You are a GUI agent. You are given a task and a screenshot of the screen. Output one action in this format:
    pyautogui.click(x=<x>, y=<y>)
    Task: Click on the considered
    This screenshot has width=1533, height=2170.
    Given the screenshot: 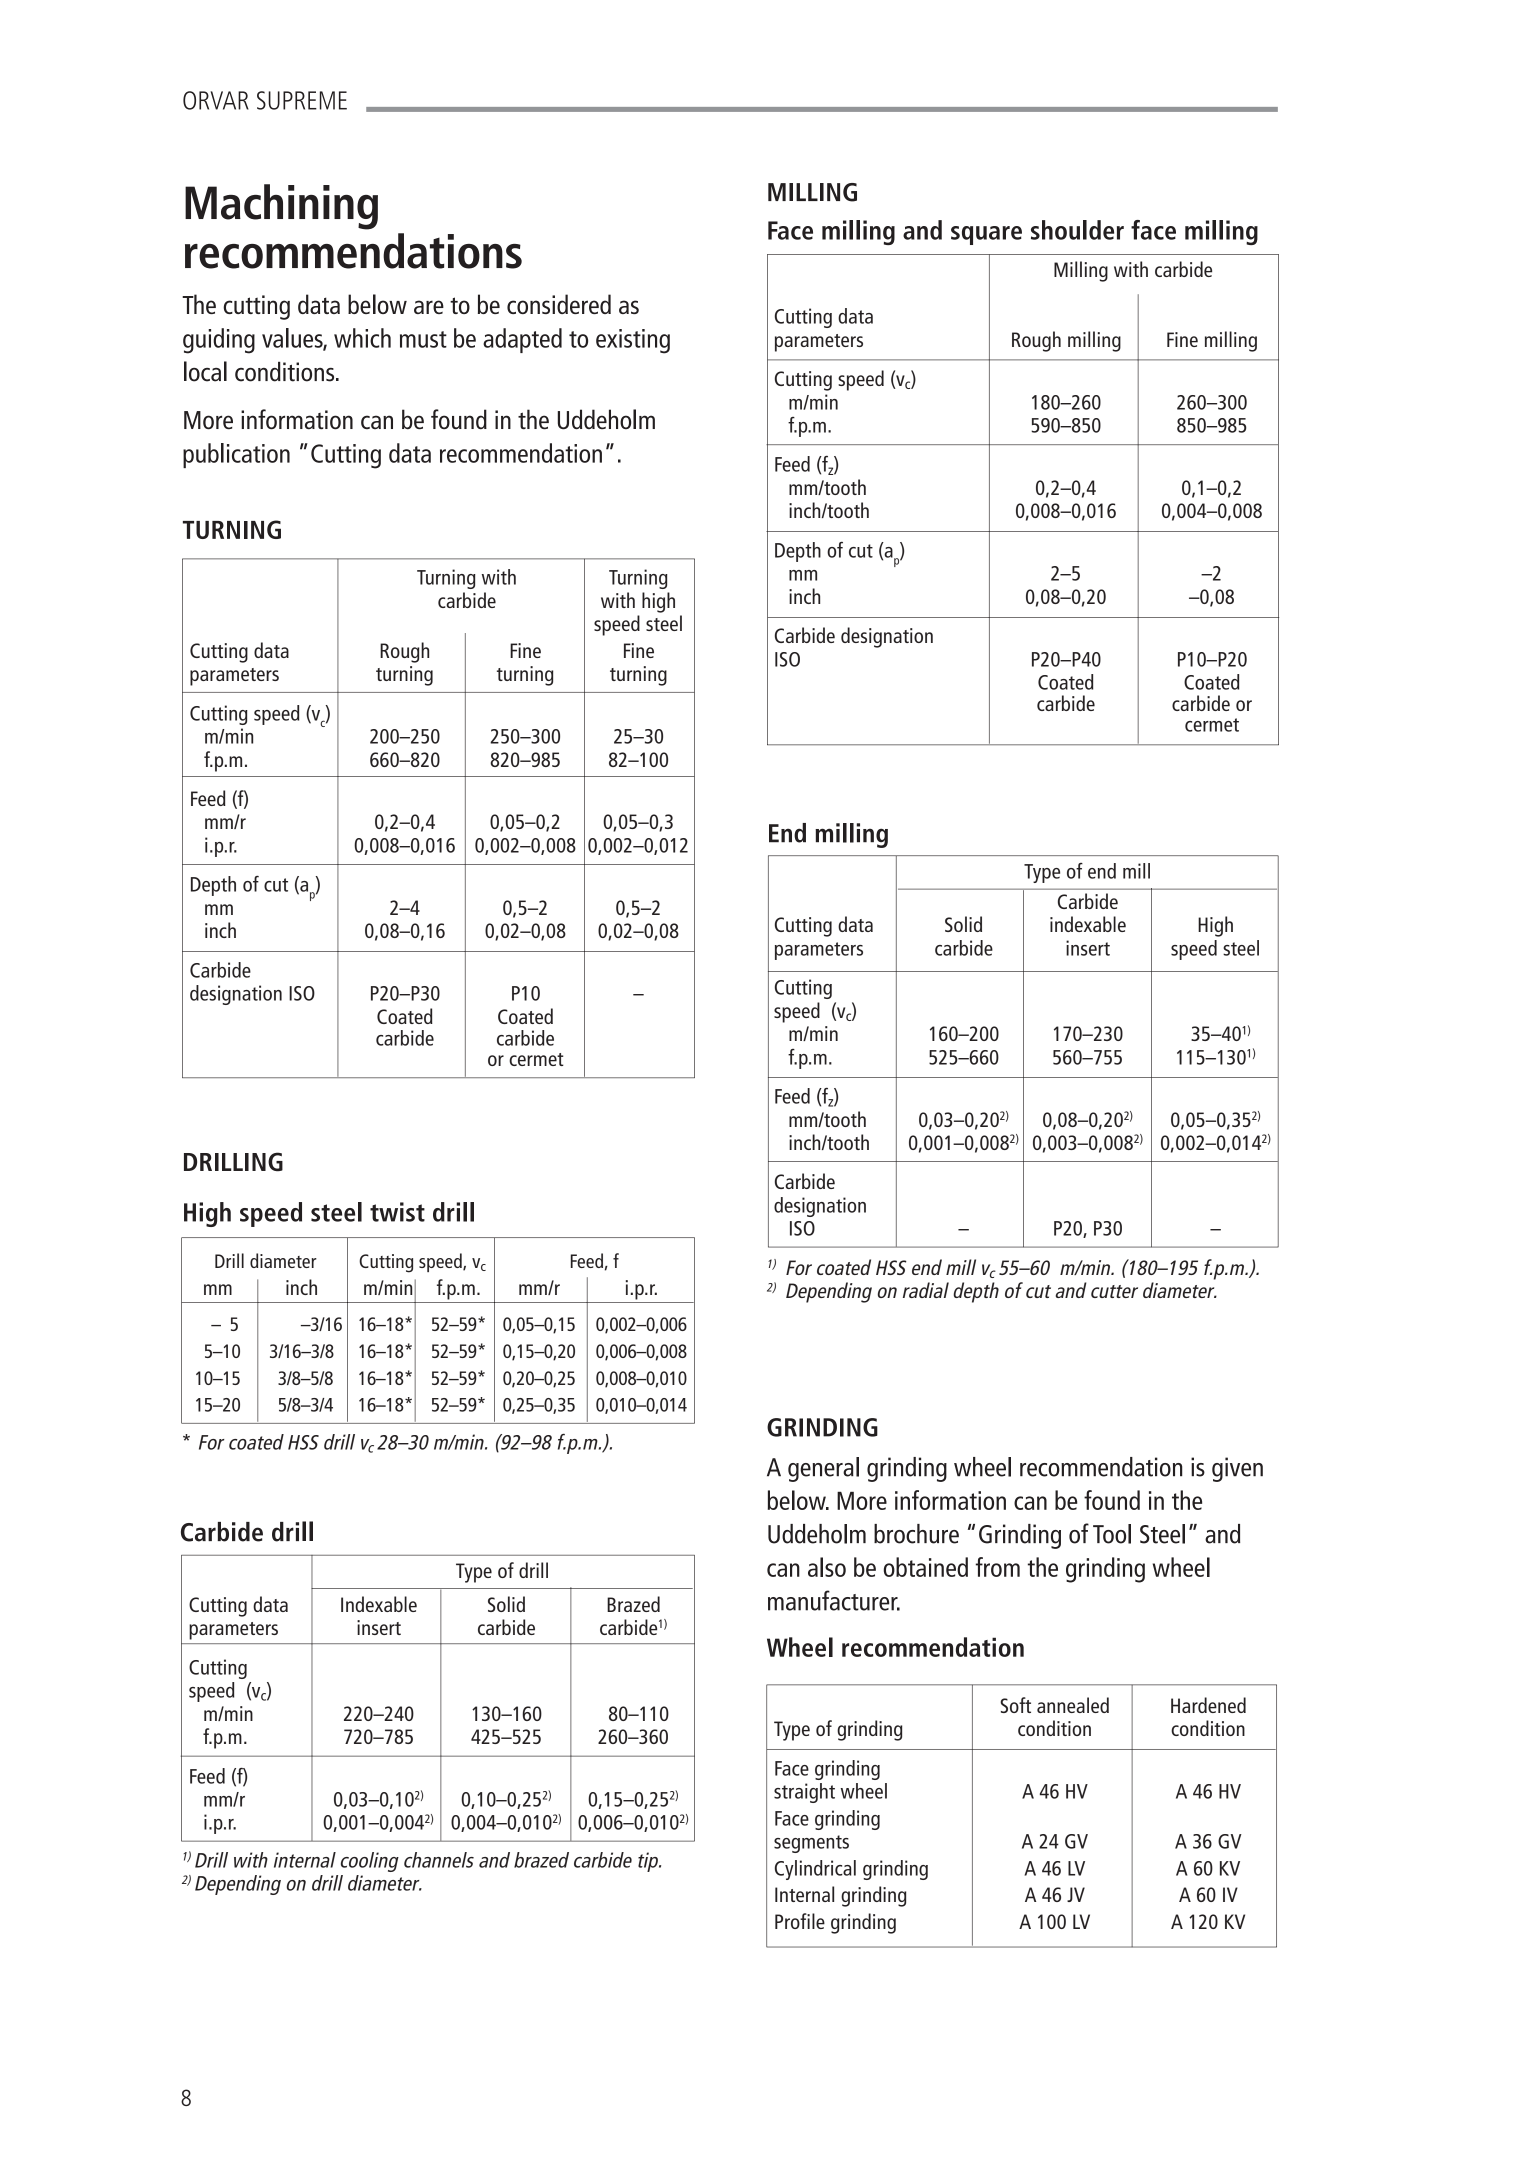 What is the action you would take?
    pyautogui.click(x=559, y=304)
